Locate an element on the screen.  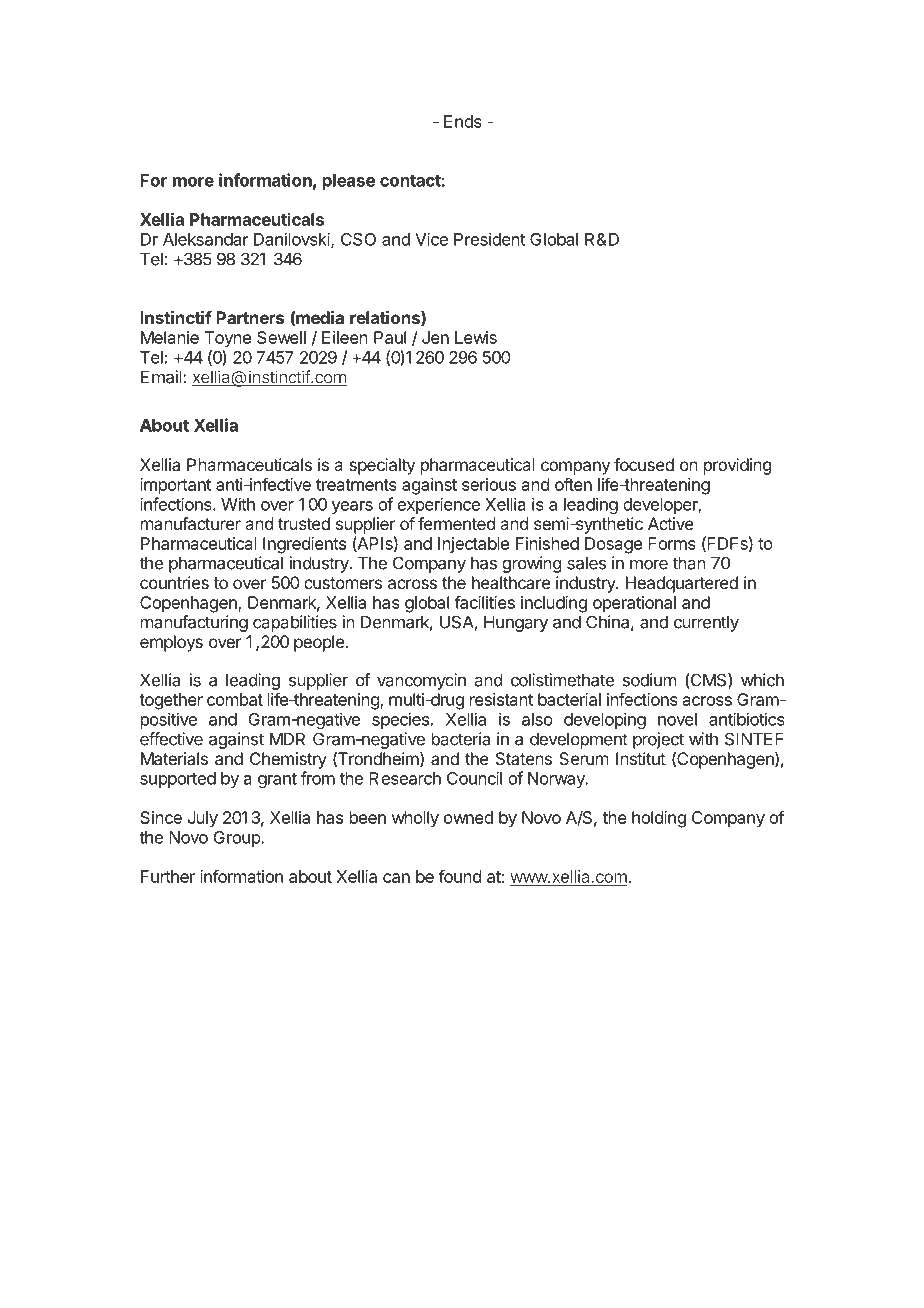
found is located at coordinates (459, 876).
